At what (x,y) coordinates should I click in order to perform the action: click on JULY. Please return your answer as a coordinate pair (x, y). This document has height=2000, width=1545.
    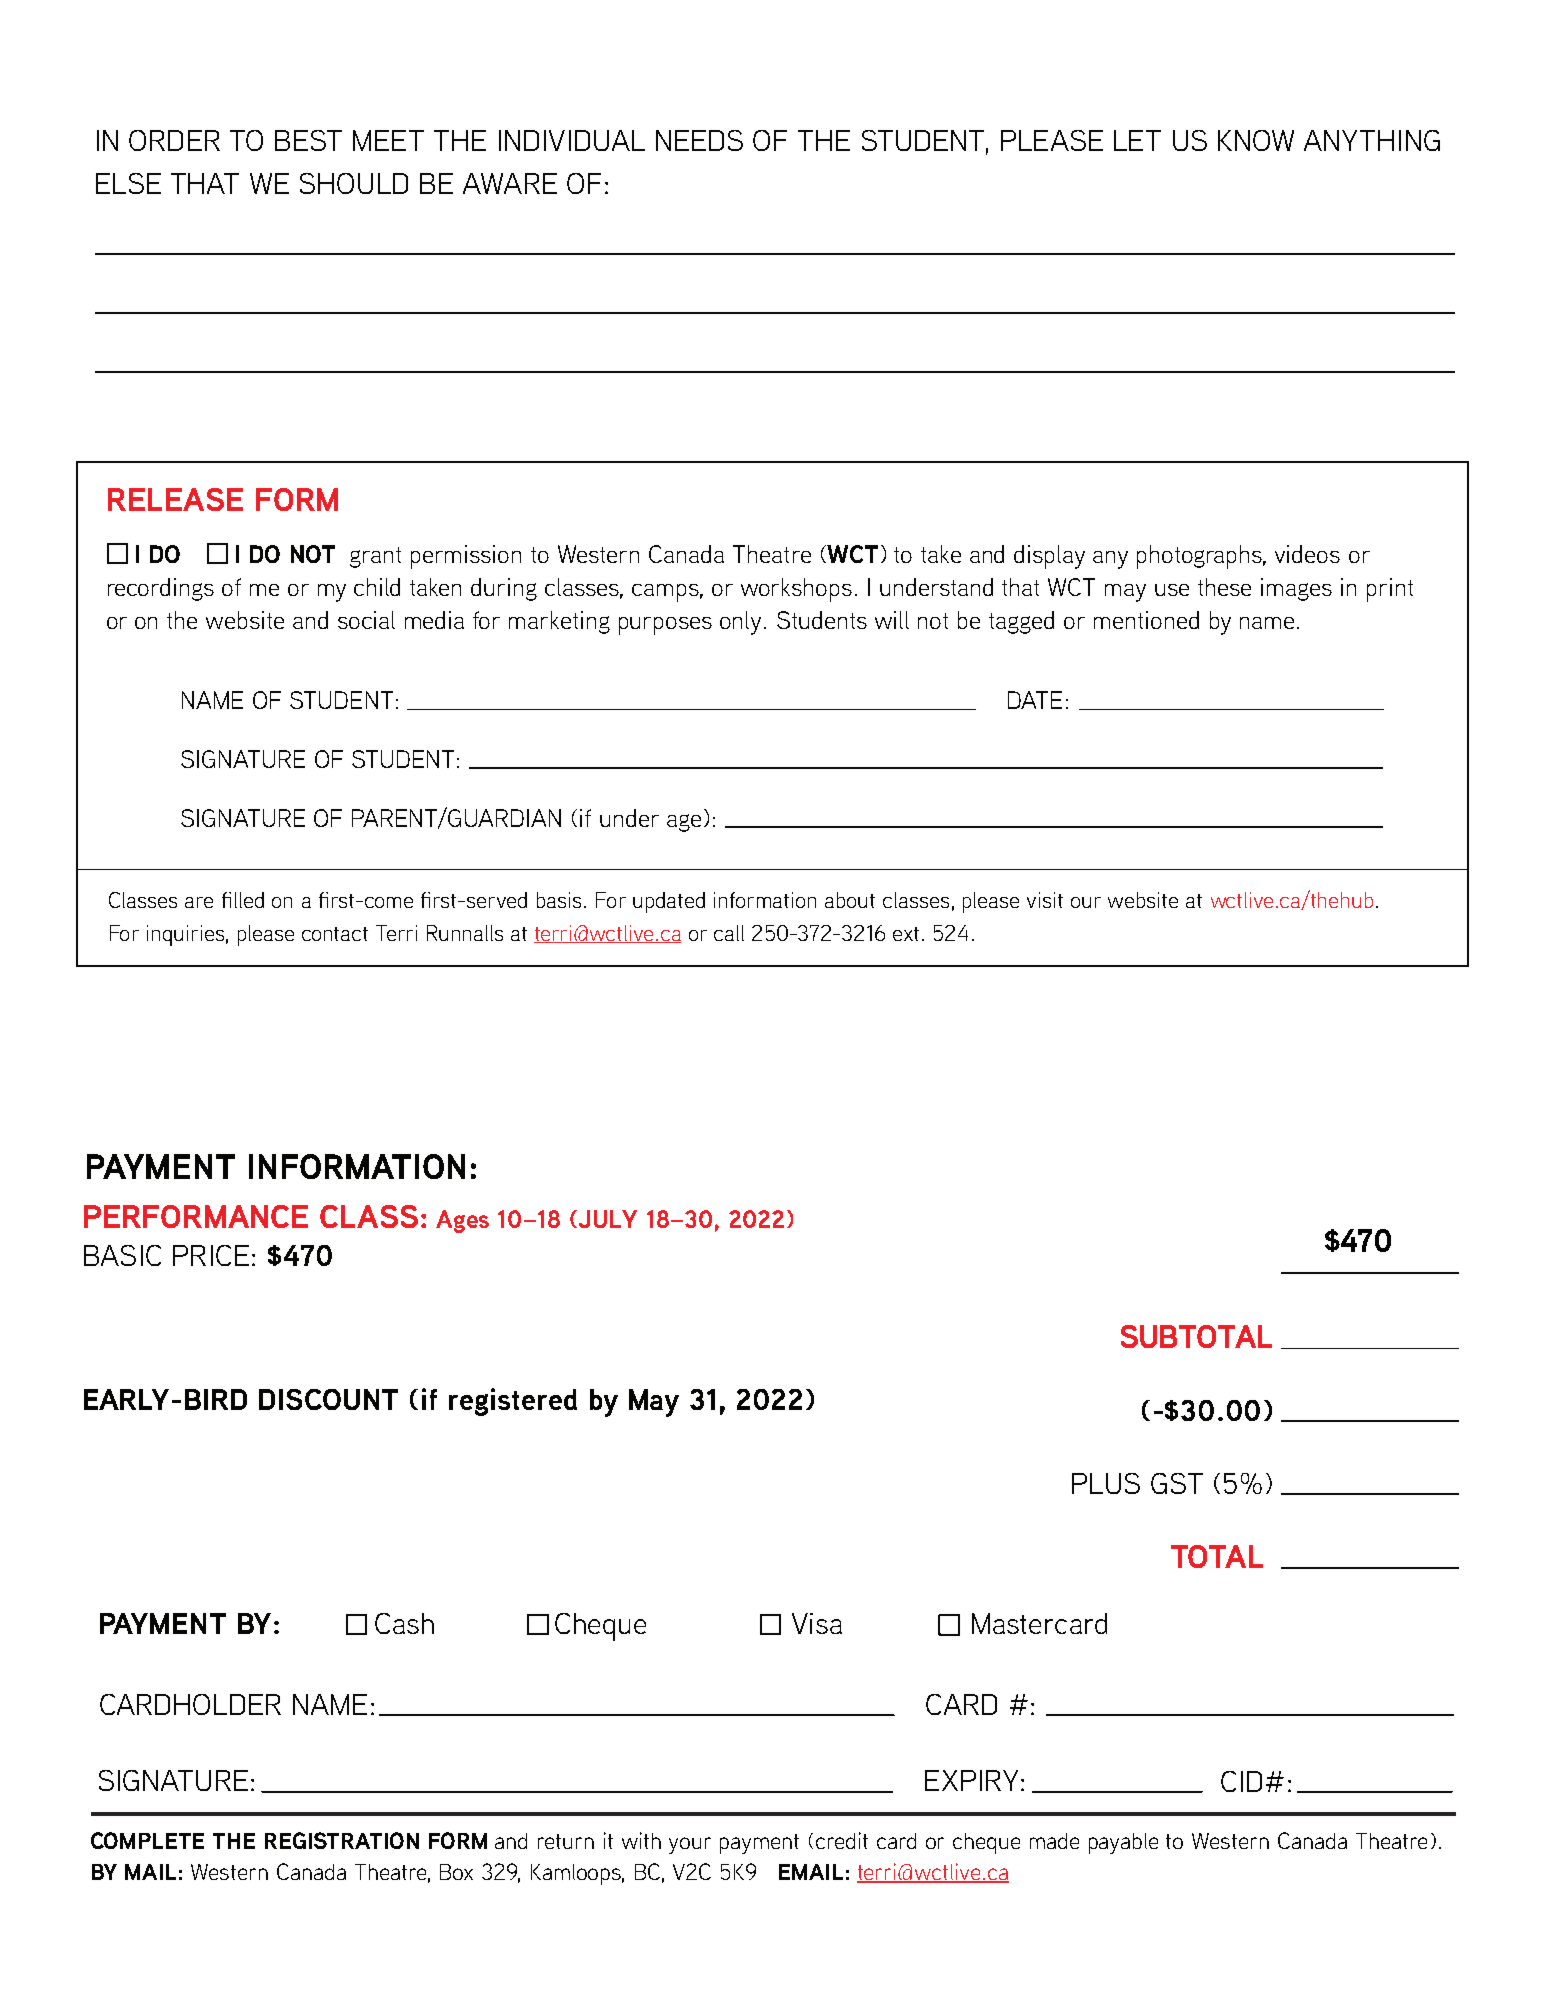
    Looking at the image, I should click on (608, 1219).
